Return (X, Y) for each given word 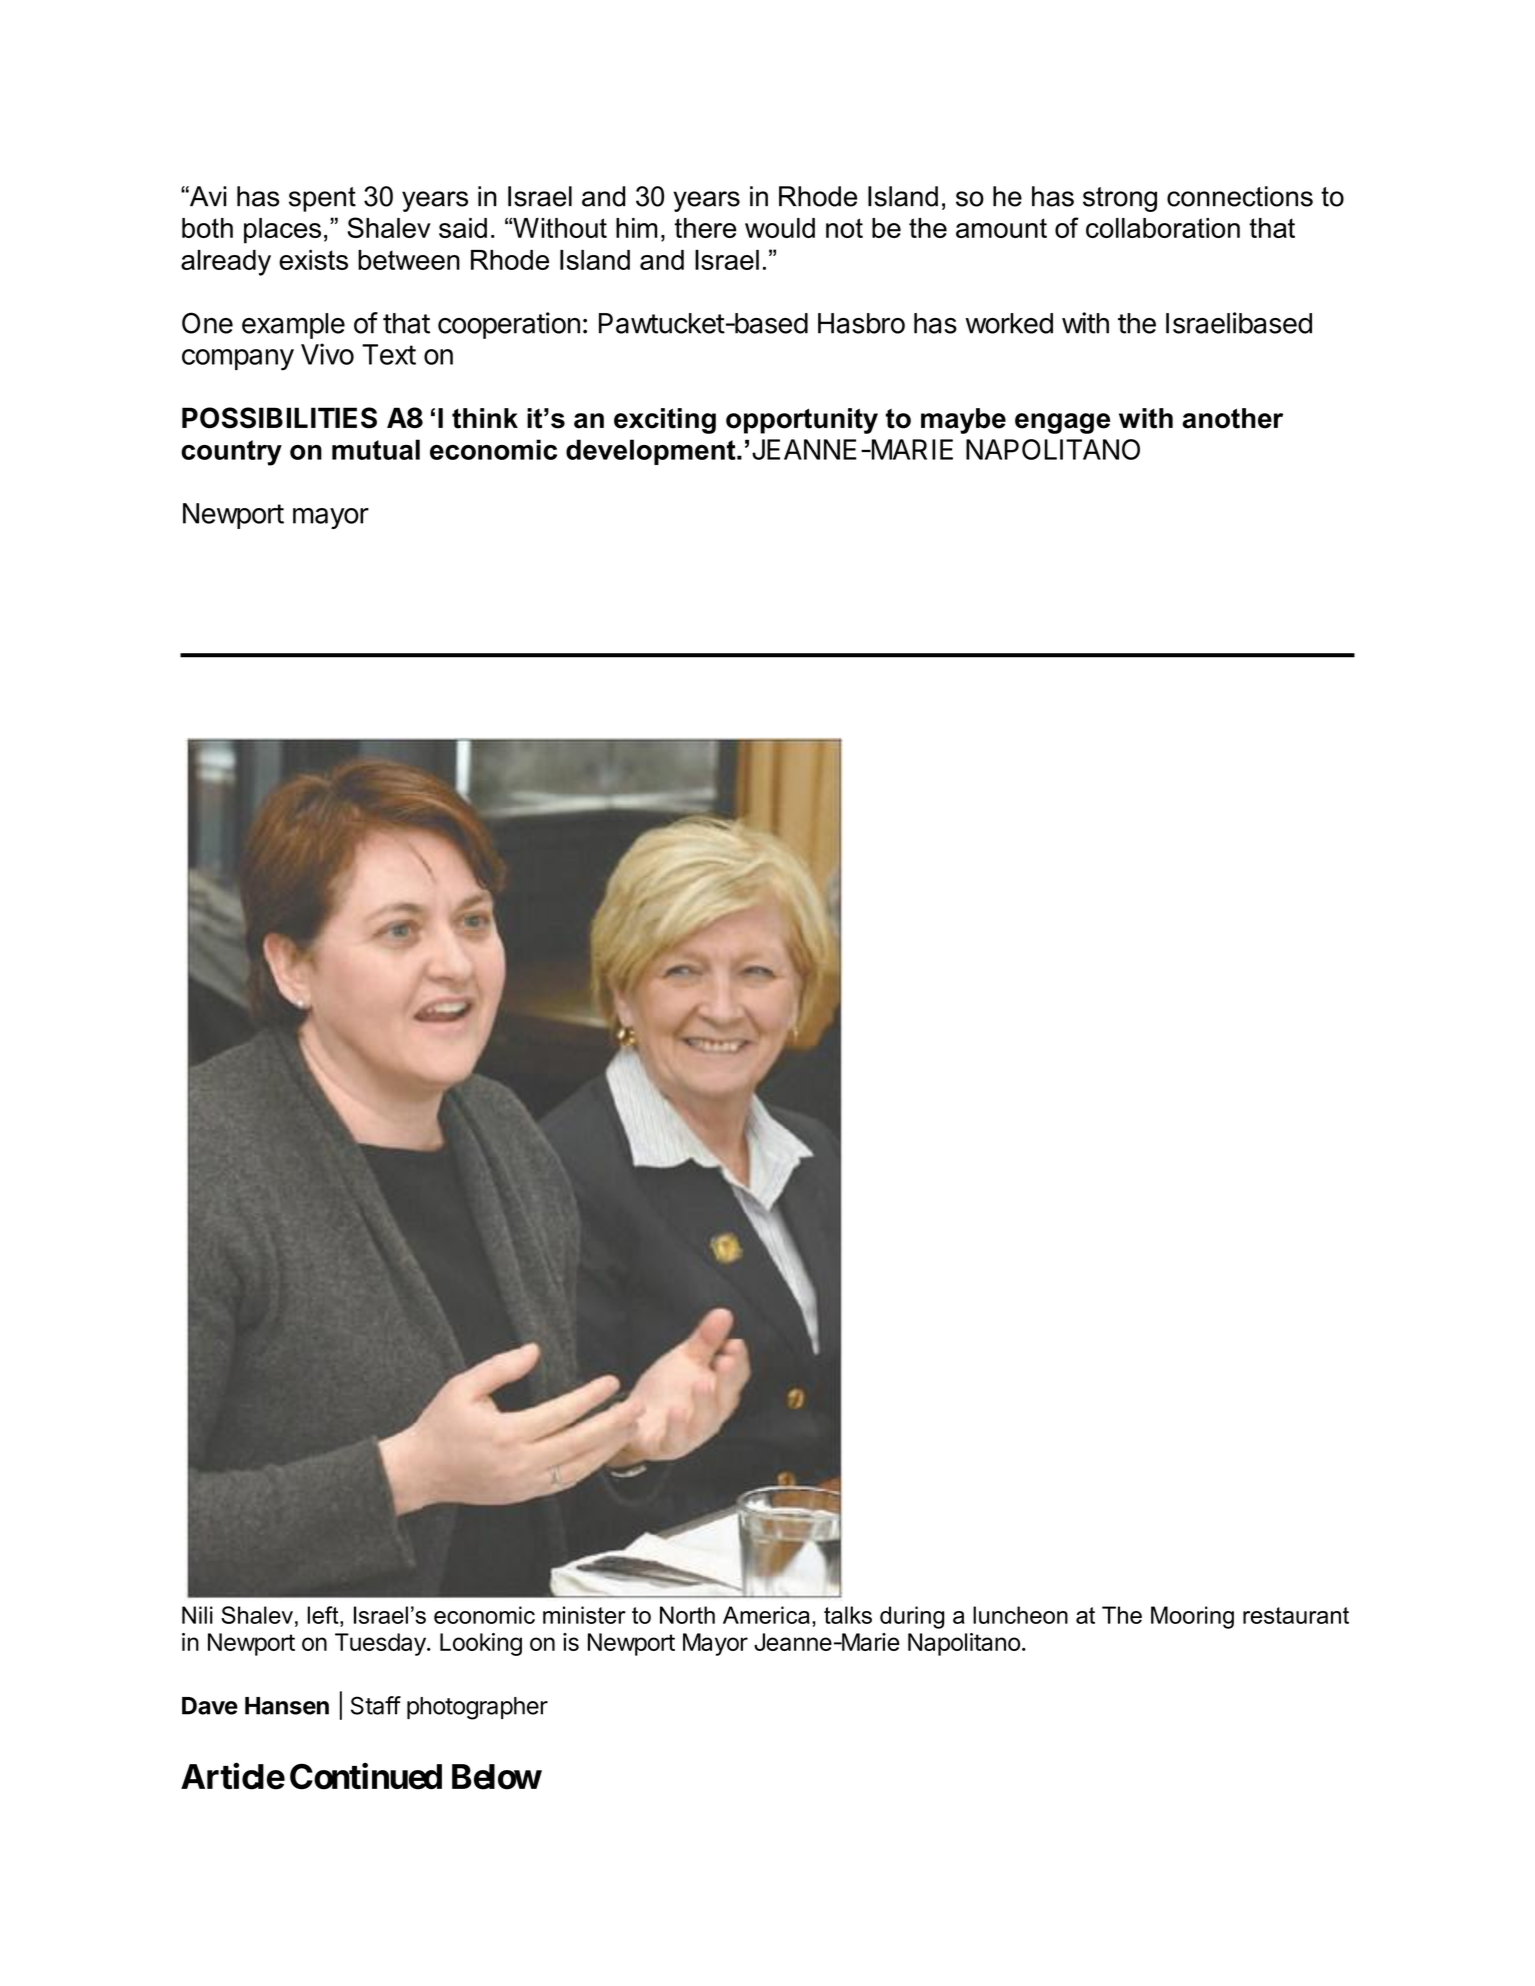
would (780, 228)
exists (313, 260)
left (324, 1615)
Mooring (1192, 1617)
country (231, 453)
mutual (376, 449)
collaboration (1163, 228)
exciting (665, 421)
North (687, 1615)
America (766, 1615)
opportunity (802, 421)
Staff (376, 1705)
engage (1062, 423)
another (1232, 418)
